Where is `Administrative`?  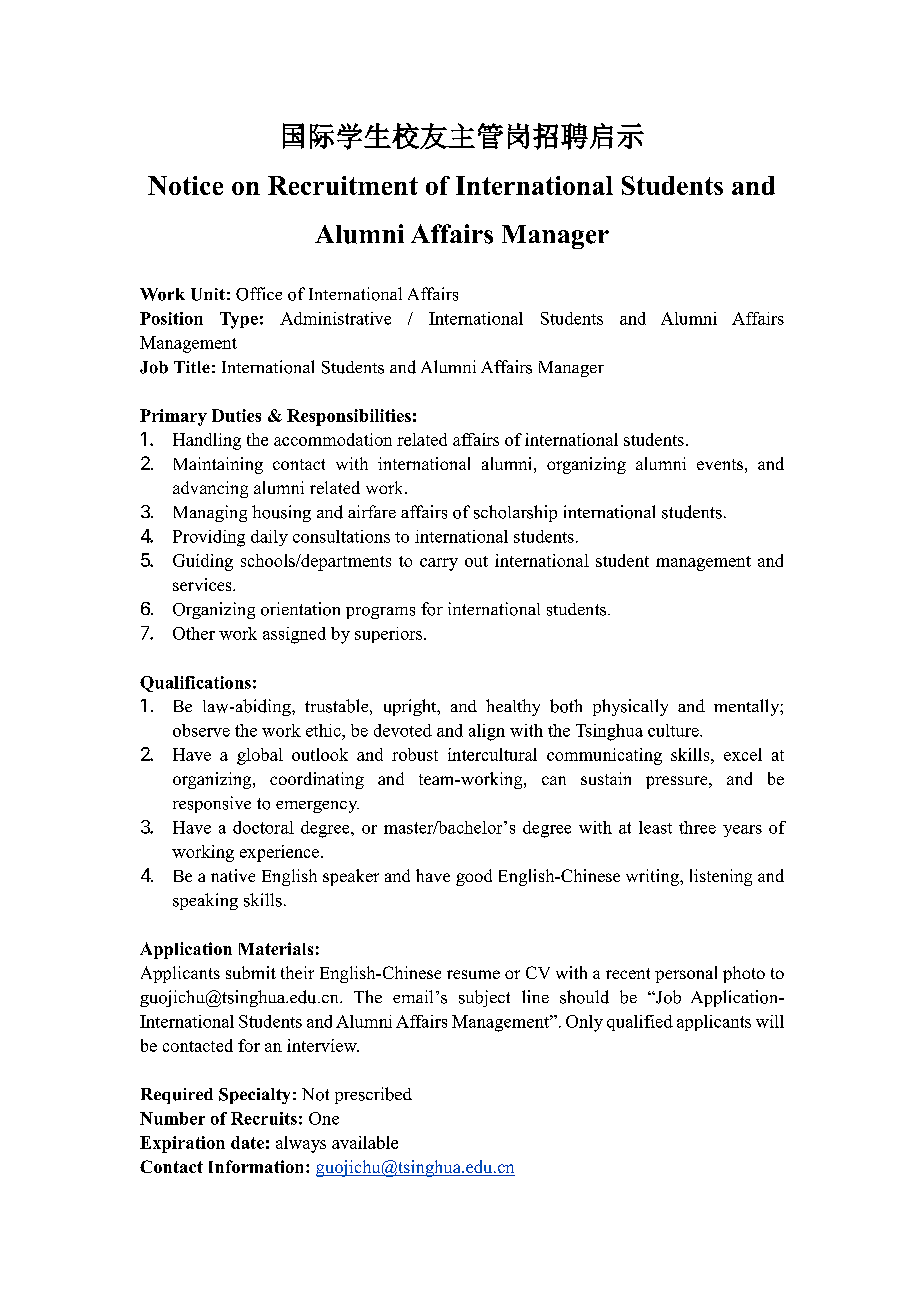 Administrative is located at coordinates (335, 318).
